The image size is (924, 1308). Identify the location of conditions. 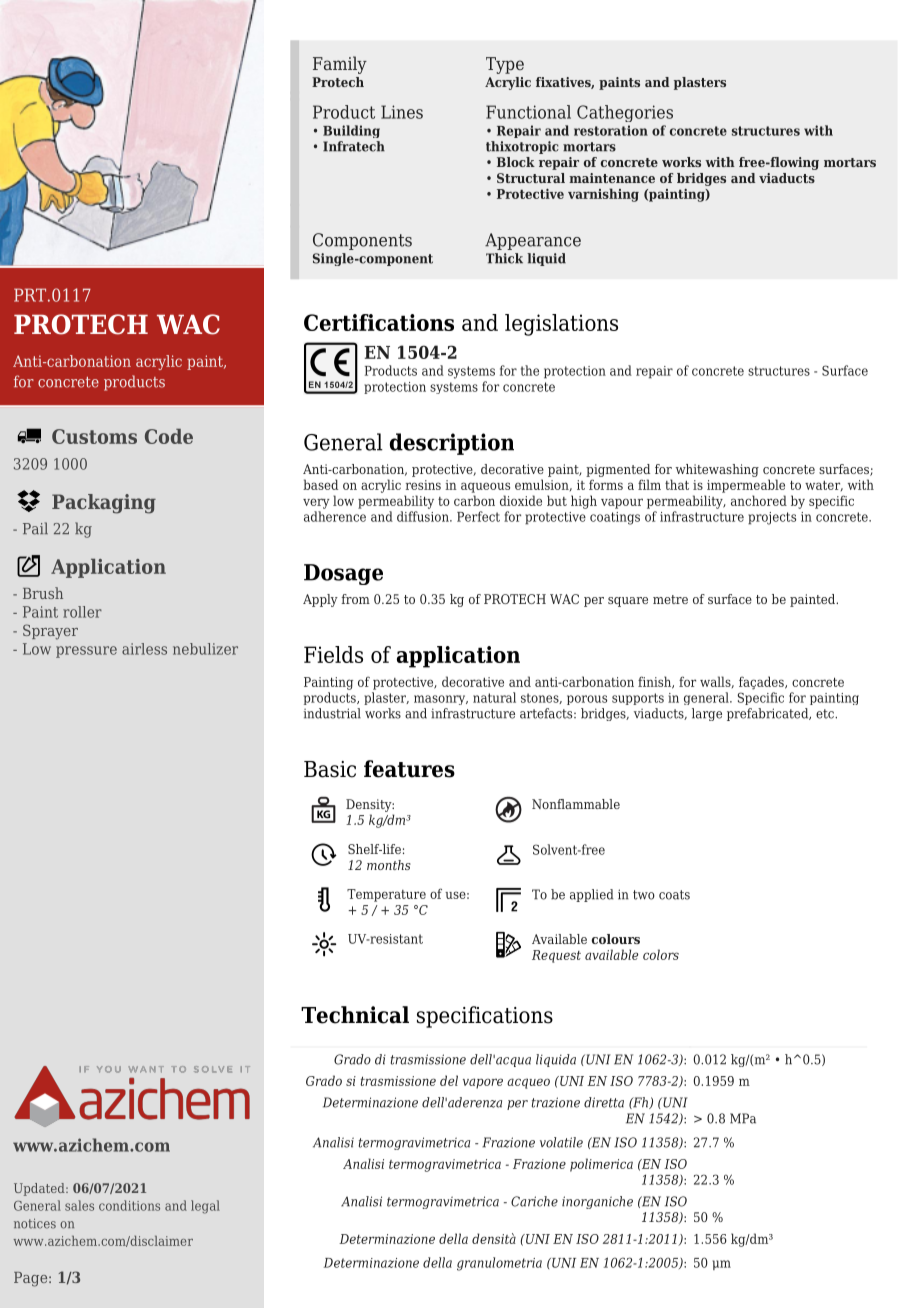
(129, 1205).
